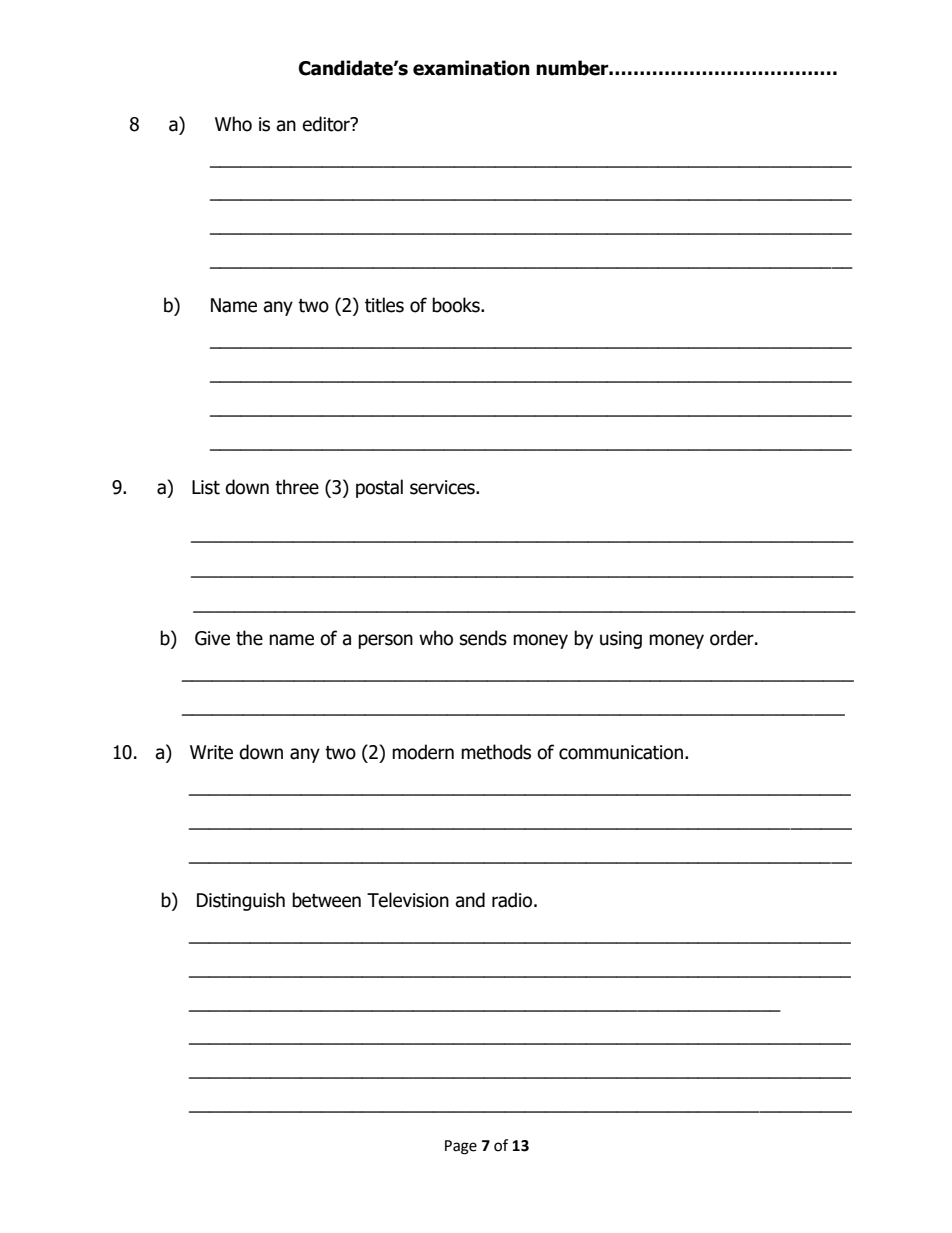 The width and height of the screenshot is (952, 1233). Describe the element at coordinates (327, 124) in the screenshot. I see `editor` at that location.
